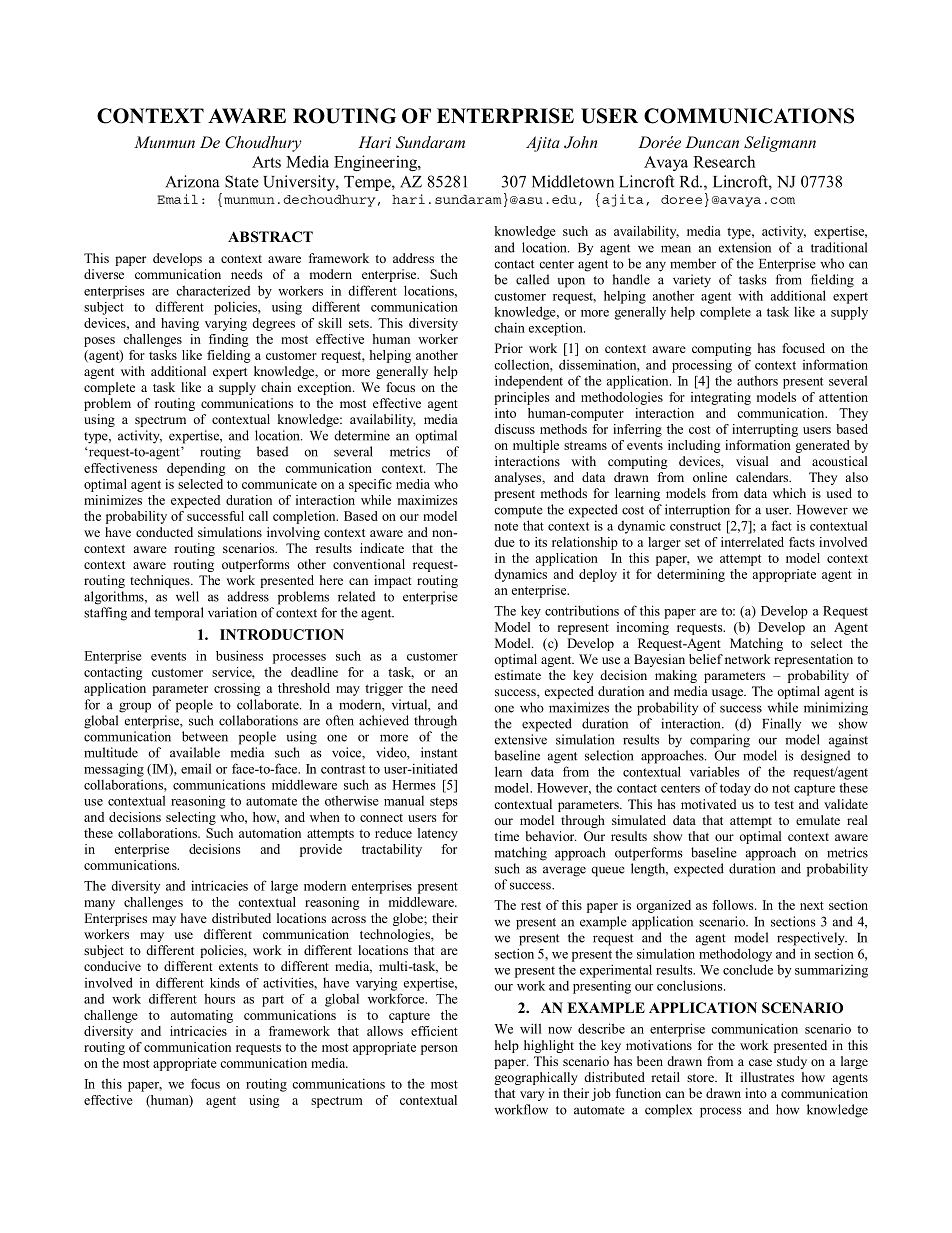  Describe the element at coordinates (201, 1016) in the document. I see `automating` at that location.
